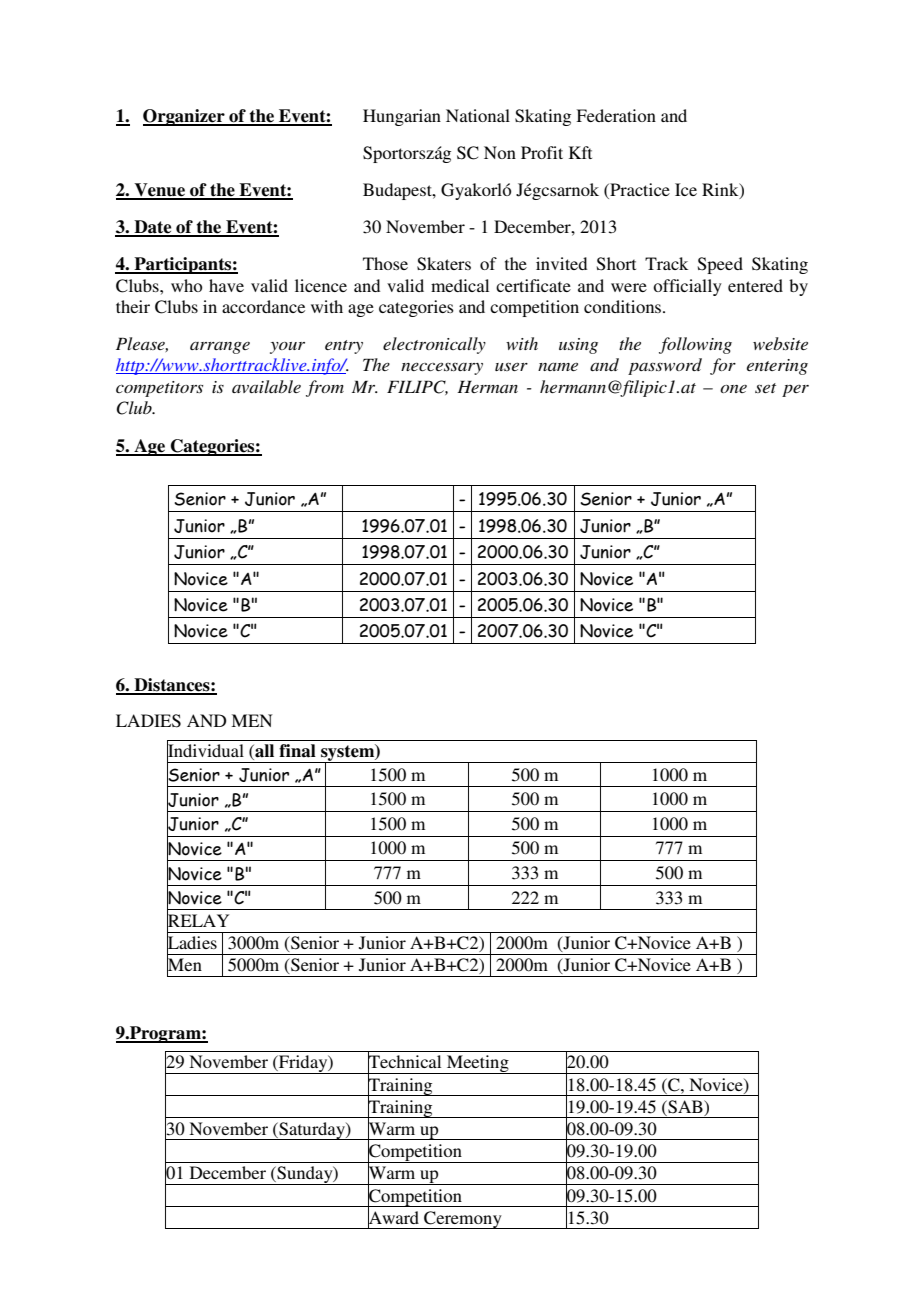 The width and height of the image is (924, 1308). What do you see at coordinates (733, 389) in the image?
I see `one` at bounding box center [733, 389].
